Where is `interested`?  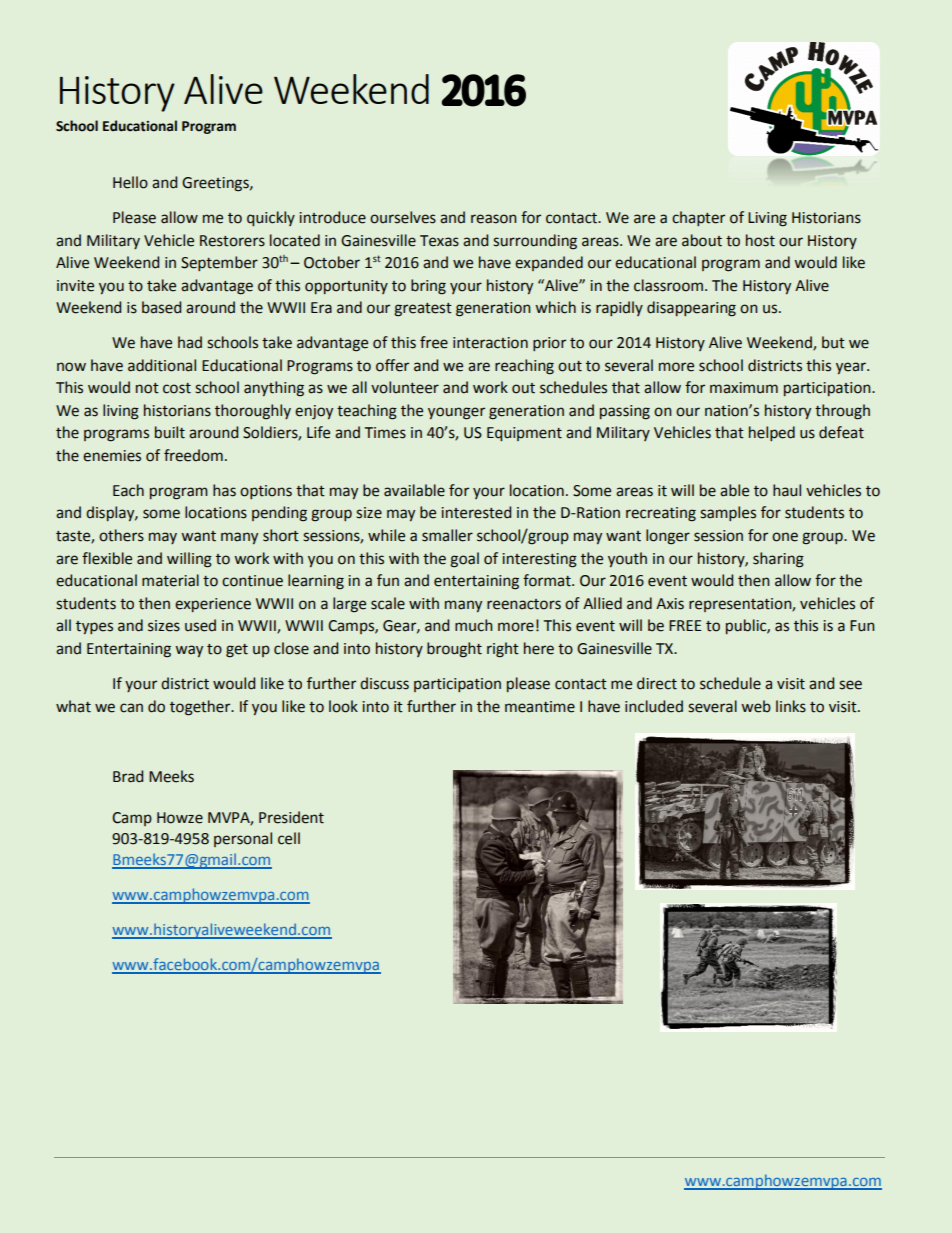
interested is located at coordinates (476, 512).
